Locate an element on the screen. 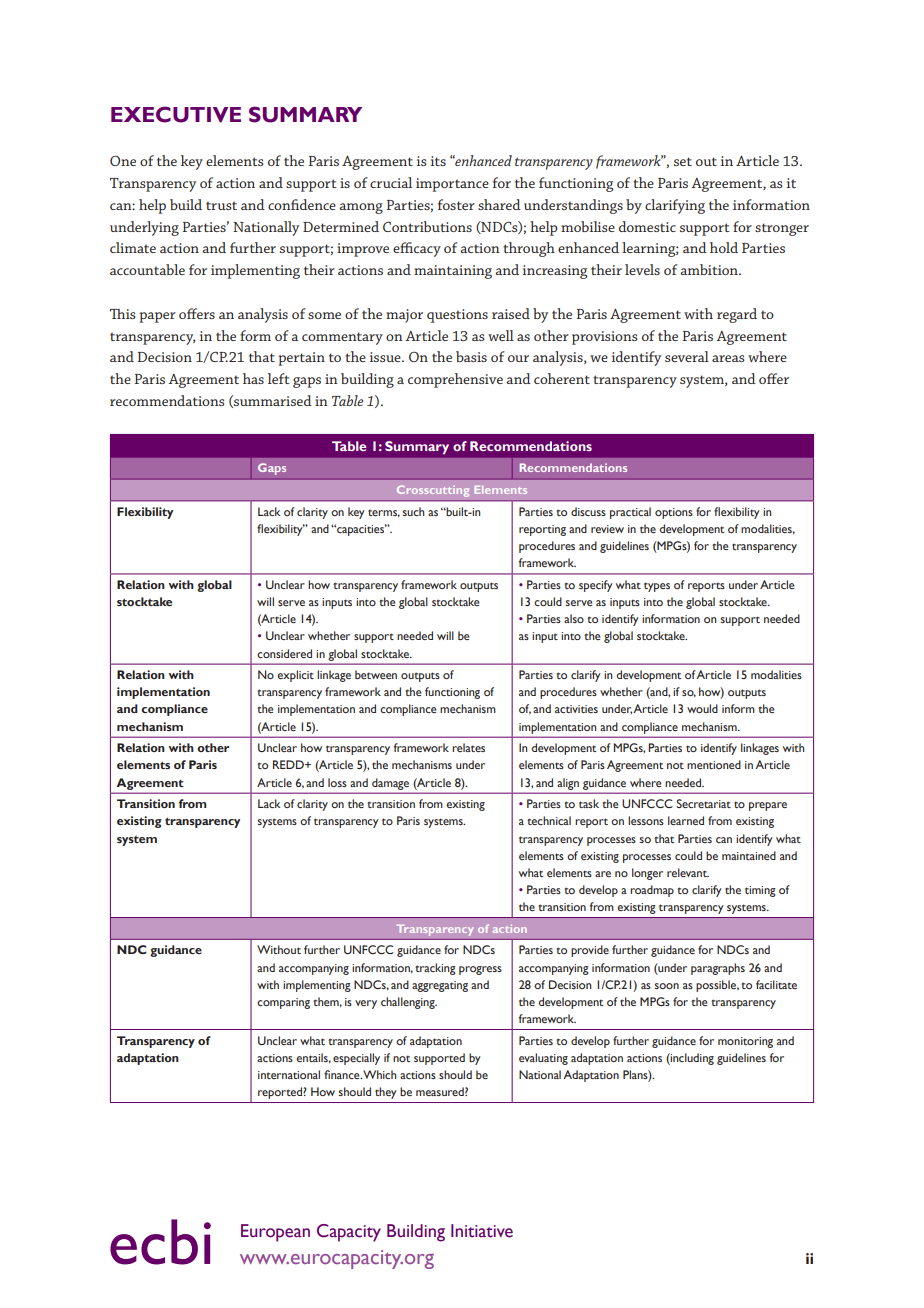 This screenshot has width=924, height=1308. relevant is located at coordinates (688, 872).
